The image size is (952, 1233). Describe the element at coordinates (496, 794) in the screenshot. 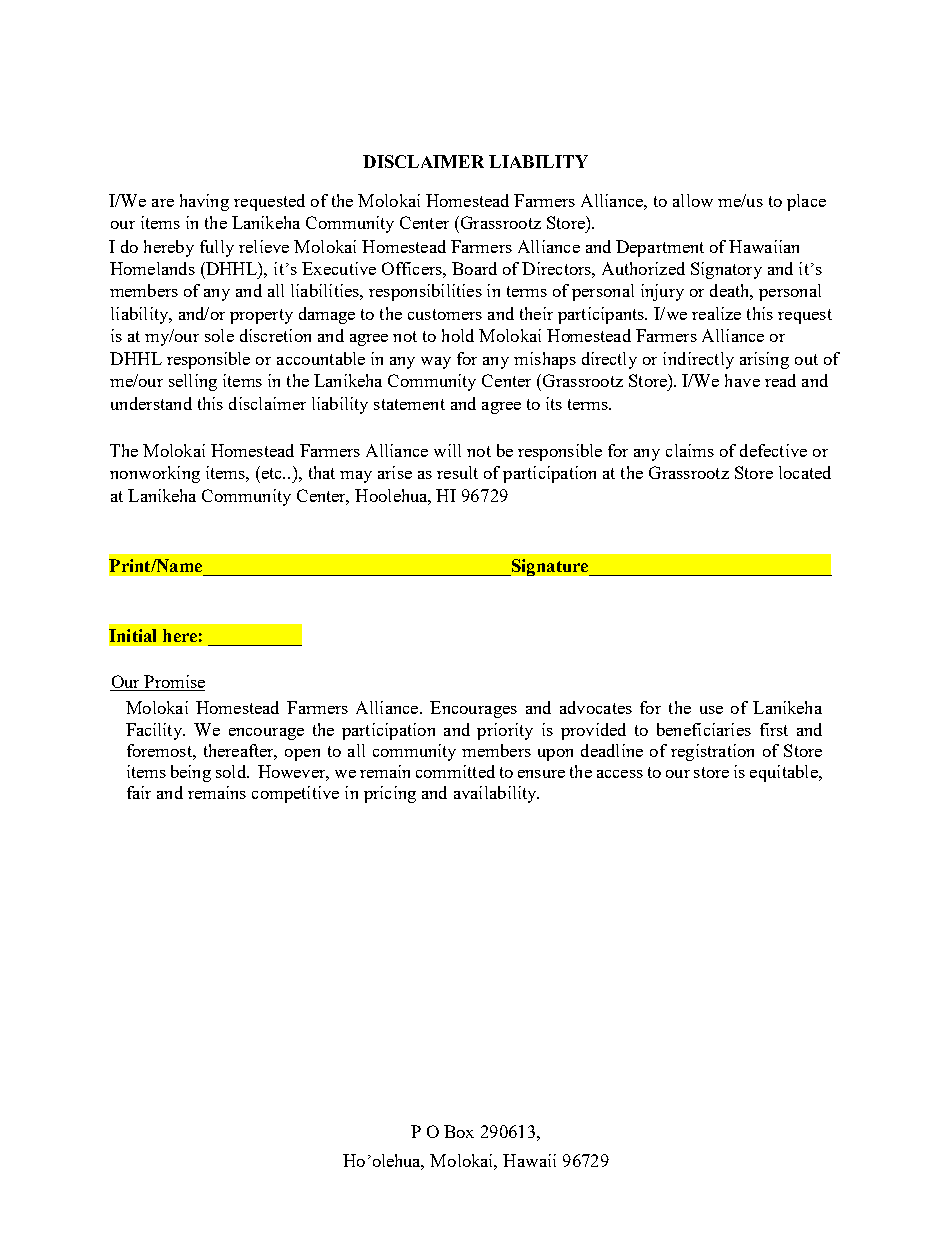

I see `availability` at that location.
